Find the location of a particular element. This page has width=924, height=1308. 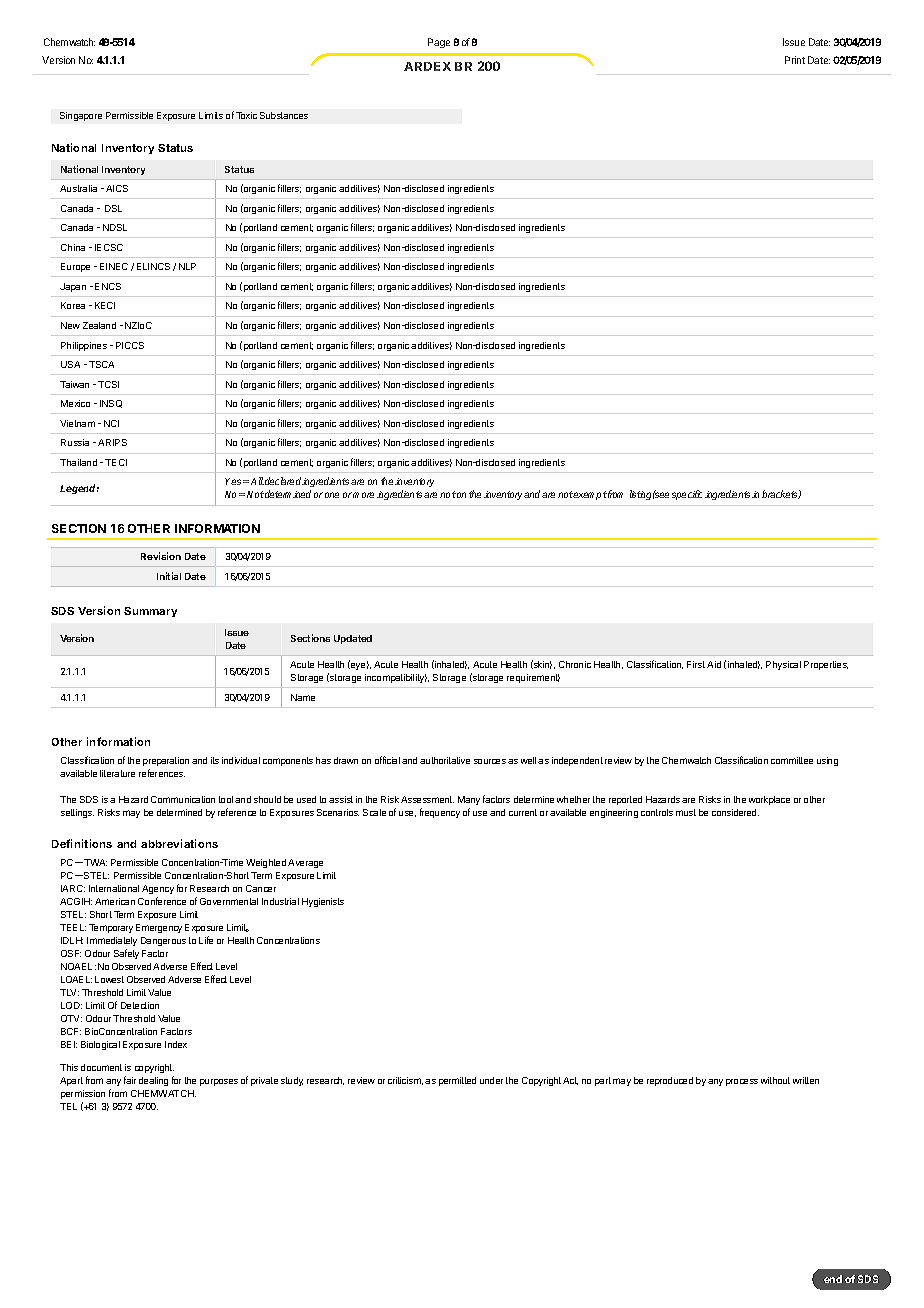

Page is located at coordinates (439, 43).
